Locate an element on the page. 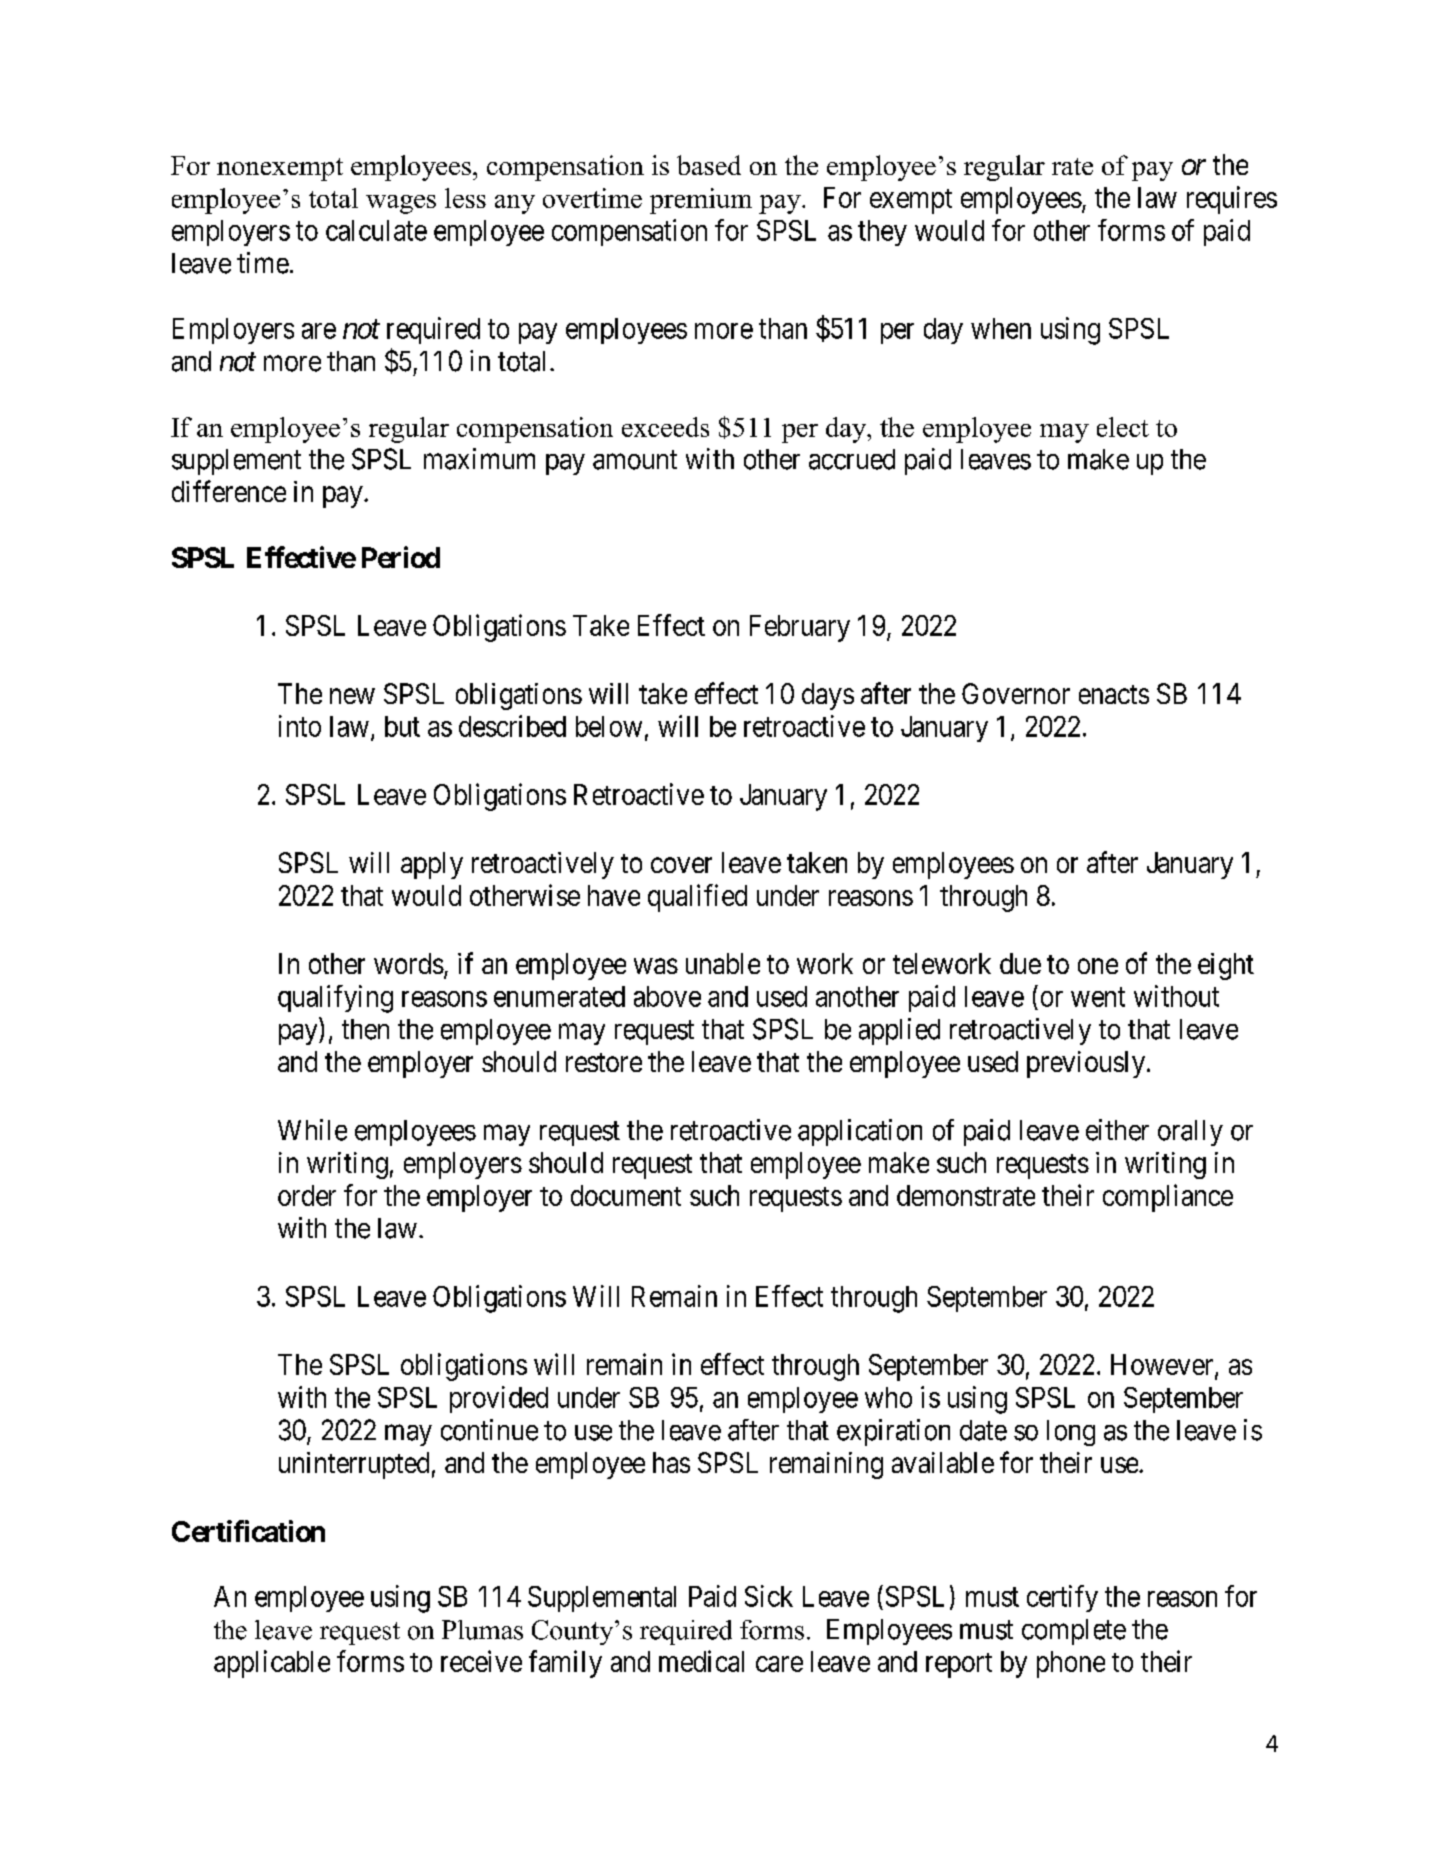 This document has height=1876, width=1449. when is located at coordinates (1001, 328).
